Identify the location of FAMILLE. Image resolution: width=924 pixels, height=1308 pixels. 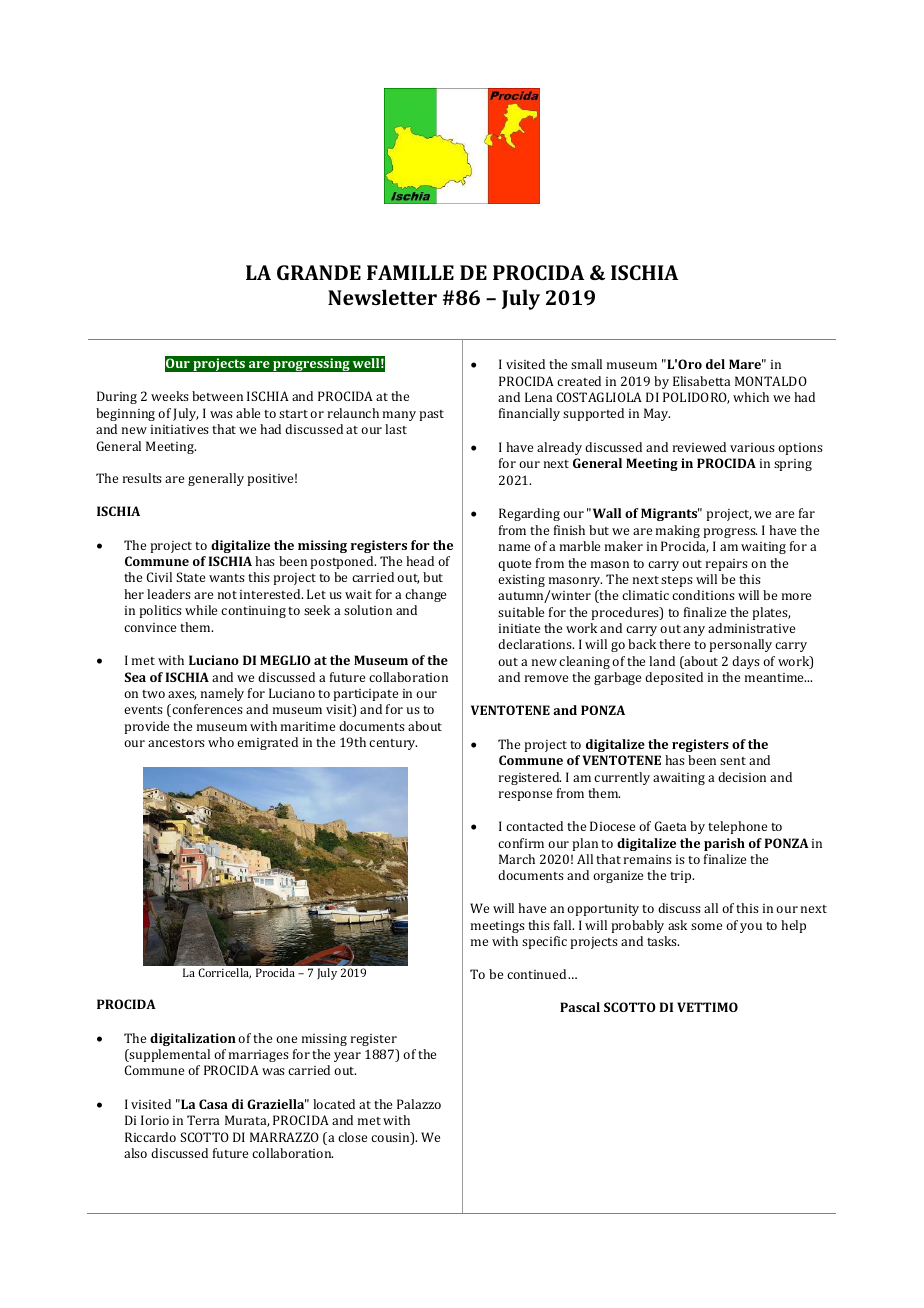
(410, 272).
